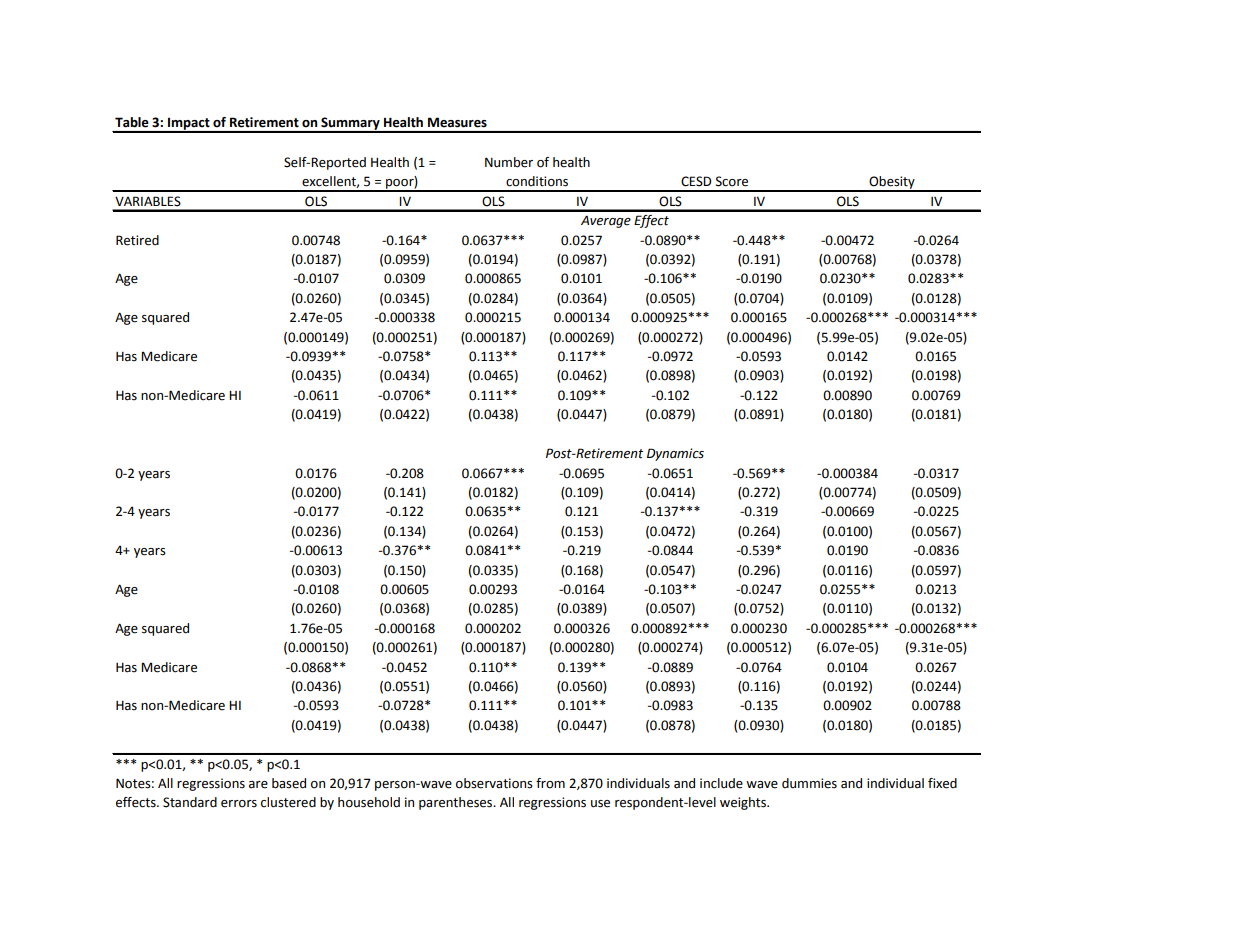 This screenshot has width=1233, height=952. What do you see at coordinates (892, 183) in the screenshot?
I see `Obesity` at bounding box center [892, 183].
